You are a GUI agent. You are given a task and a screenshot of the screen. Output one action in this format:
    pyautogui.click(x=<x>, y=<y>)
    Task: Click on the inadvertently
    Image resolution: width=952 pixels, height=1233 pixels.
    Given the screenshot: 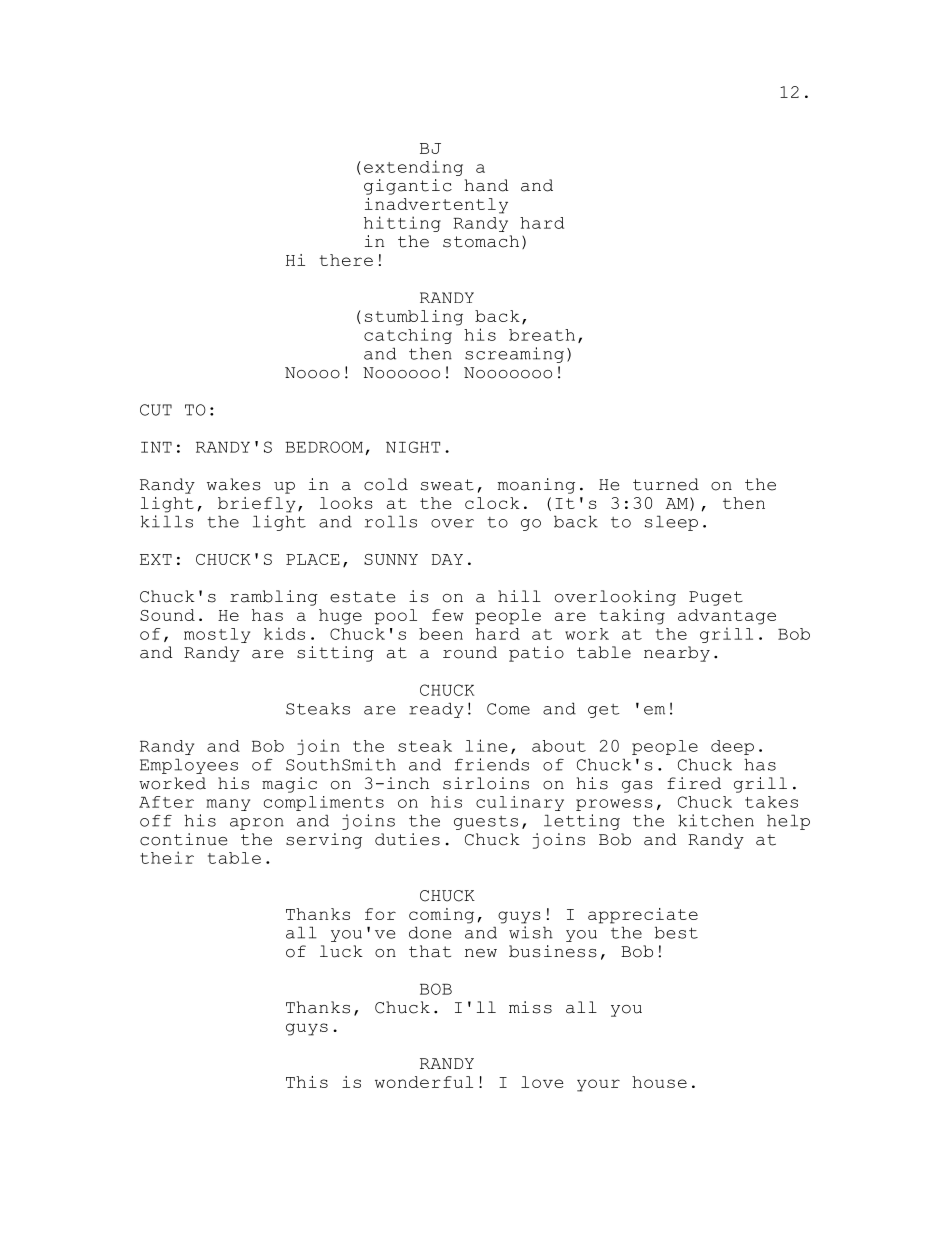 What is the action you would take?
    pyautogui.click(x=436, y=206)
